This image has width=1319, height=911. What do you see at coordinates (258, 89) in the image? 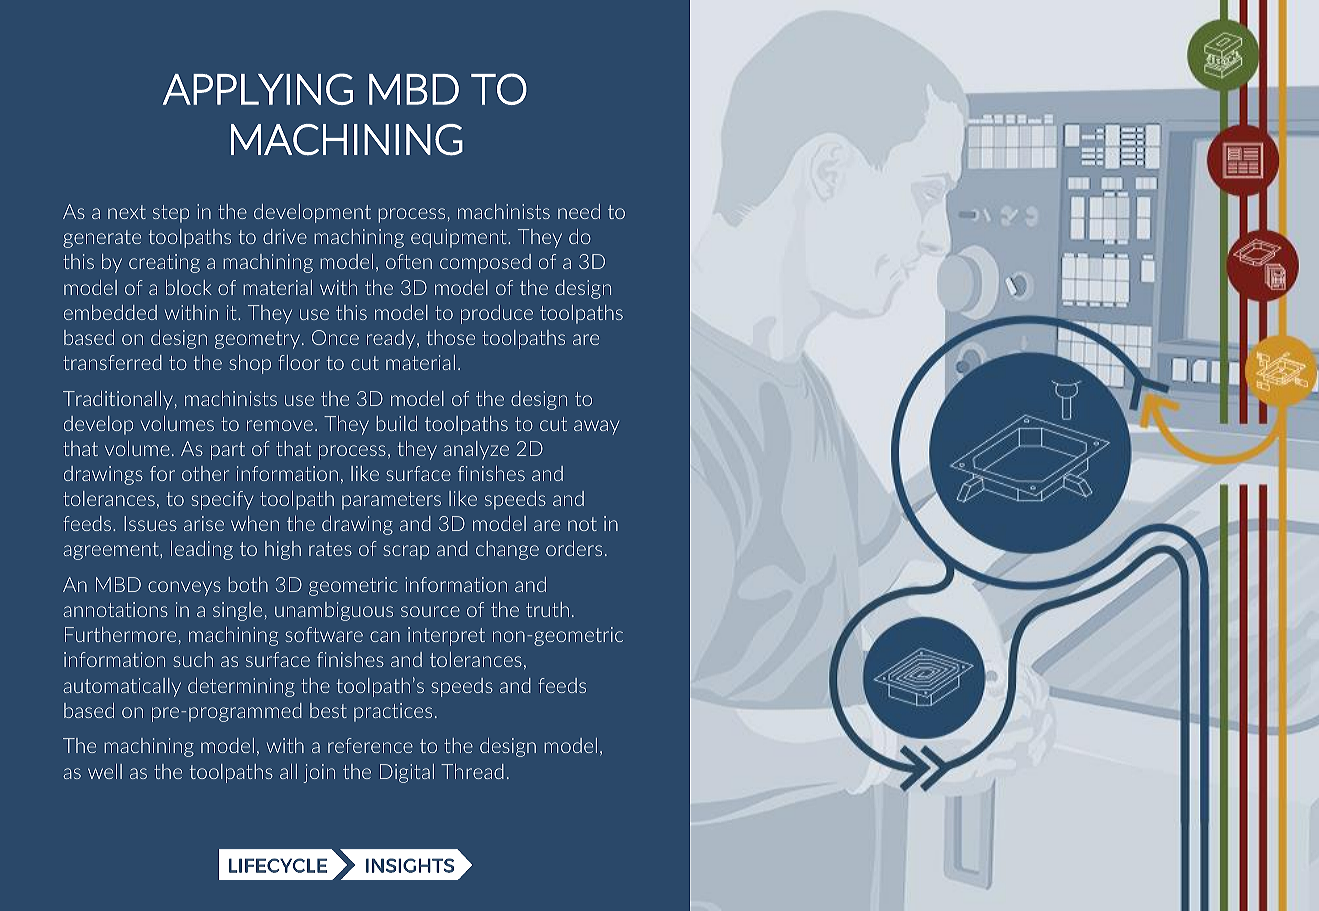
I see `APPLYING` at bounding box center [258, 89].
